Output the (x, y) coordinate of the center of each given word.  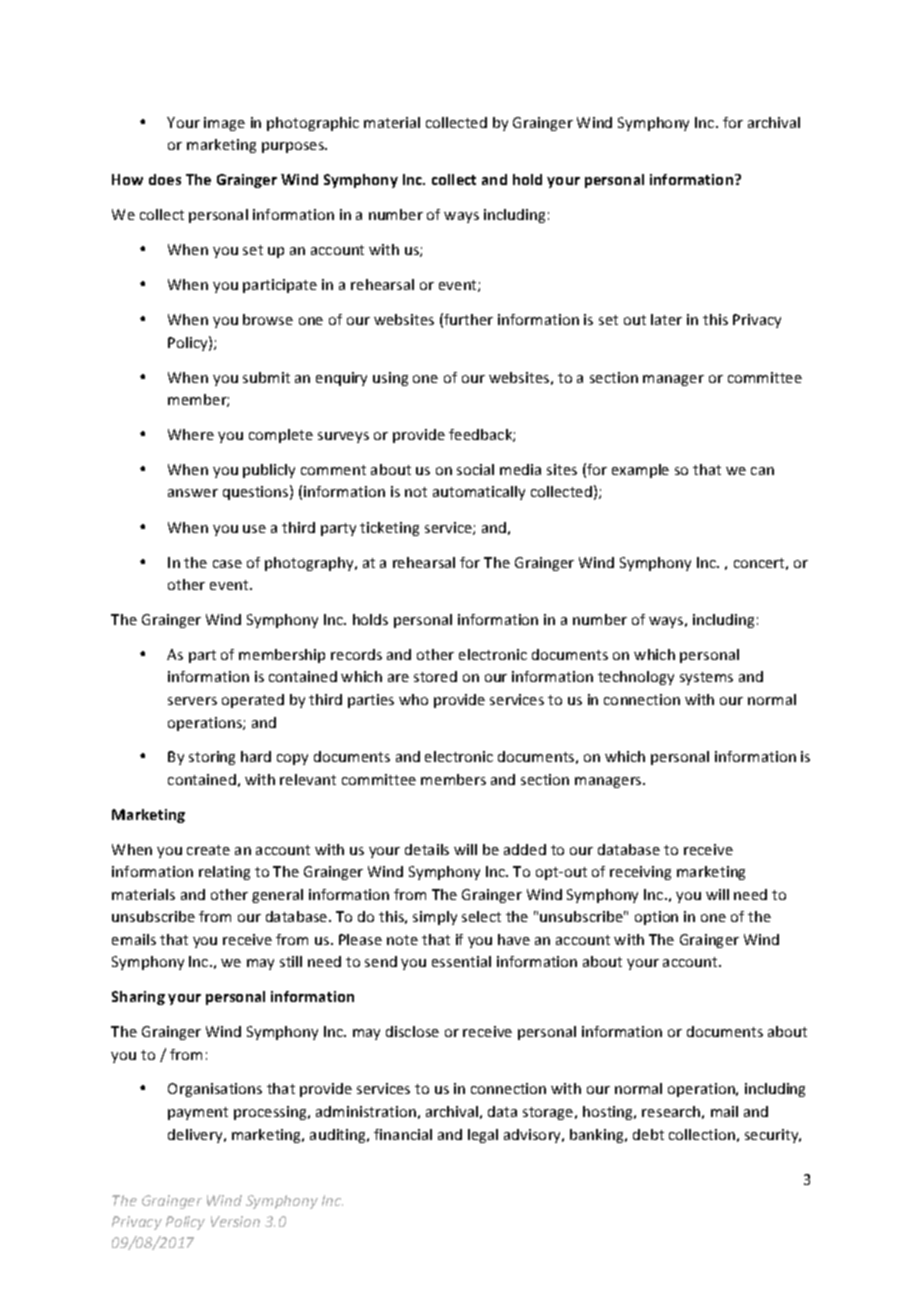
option (656, 918)
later (666, 319)
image (224, 124)
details (427, 849)
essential (461, 961)
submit (266, 377)
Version (235, 1221)
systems (706, 678)
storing (212, 758)
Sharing (138, 998)
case (227, 564)
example (640, 471)
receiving (640, 873)
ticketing (389, 529)
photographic (313, 124)
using (390, 379)
